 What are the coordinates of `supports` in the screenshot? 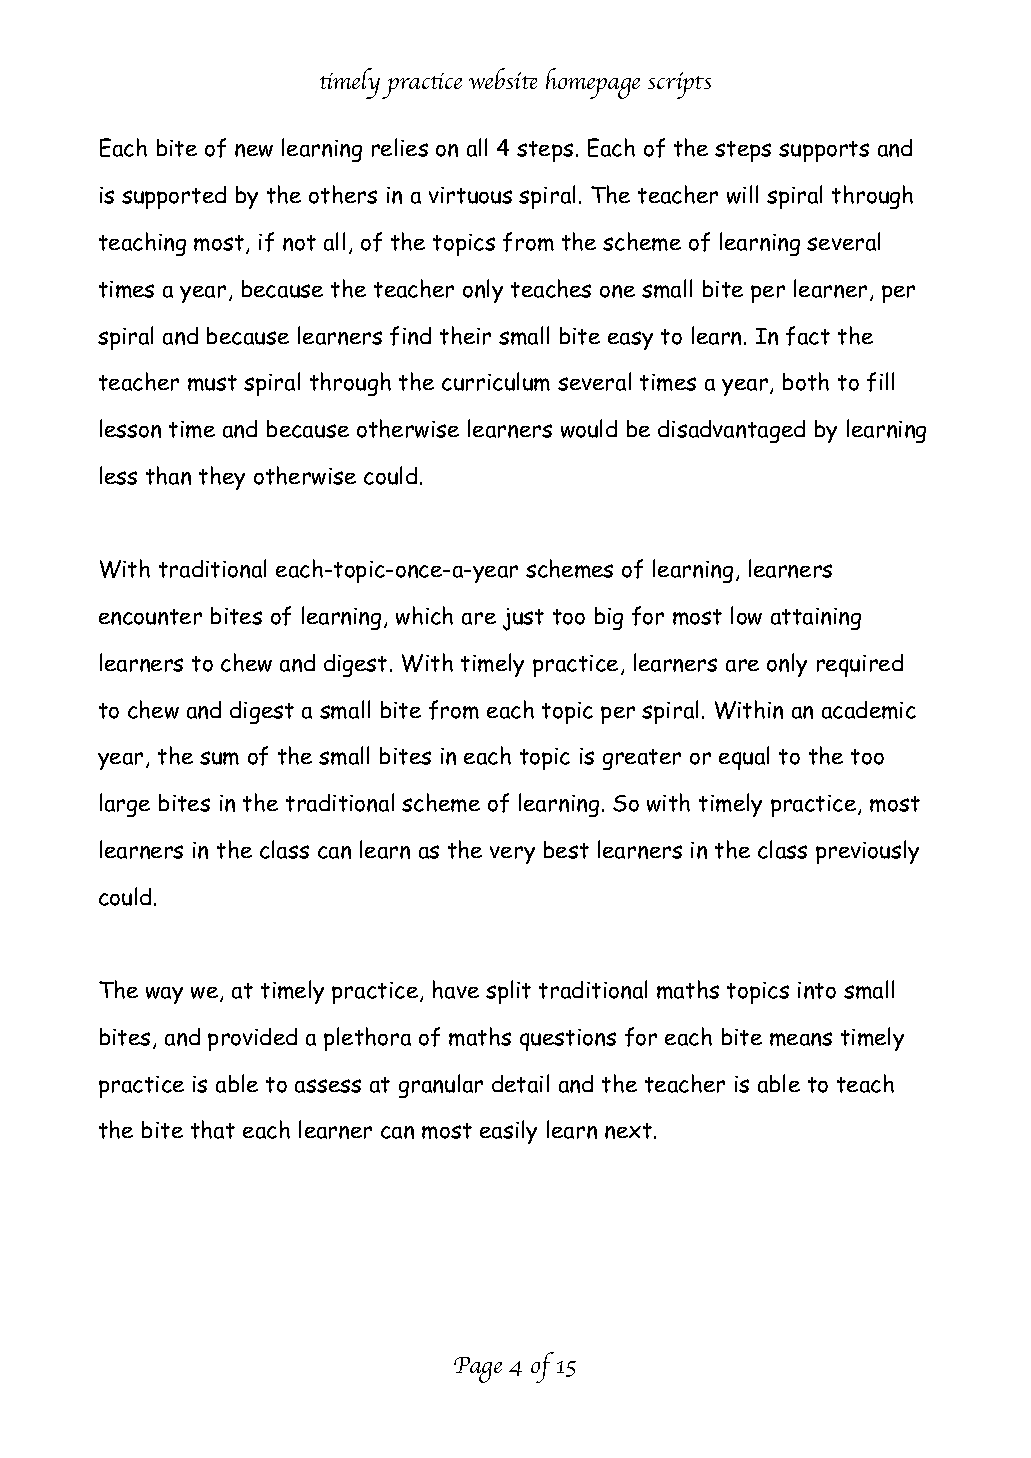 It's located at (824, 151).
